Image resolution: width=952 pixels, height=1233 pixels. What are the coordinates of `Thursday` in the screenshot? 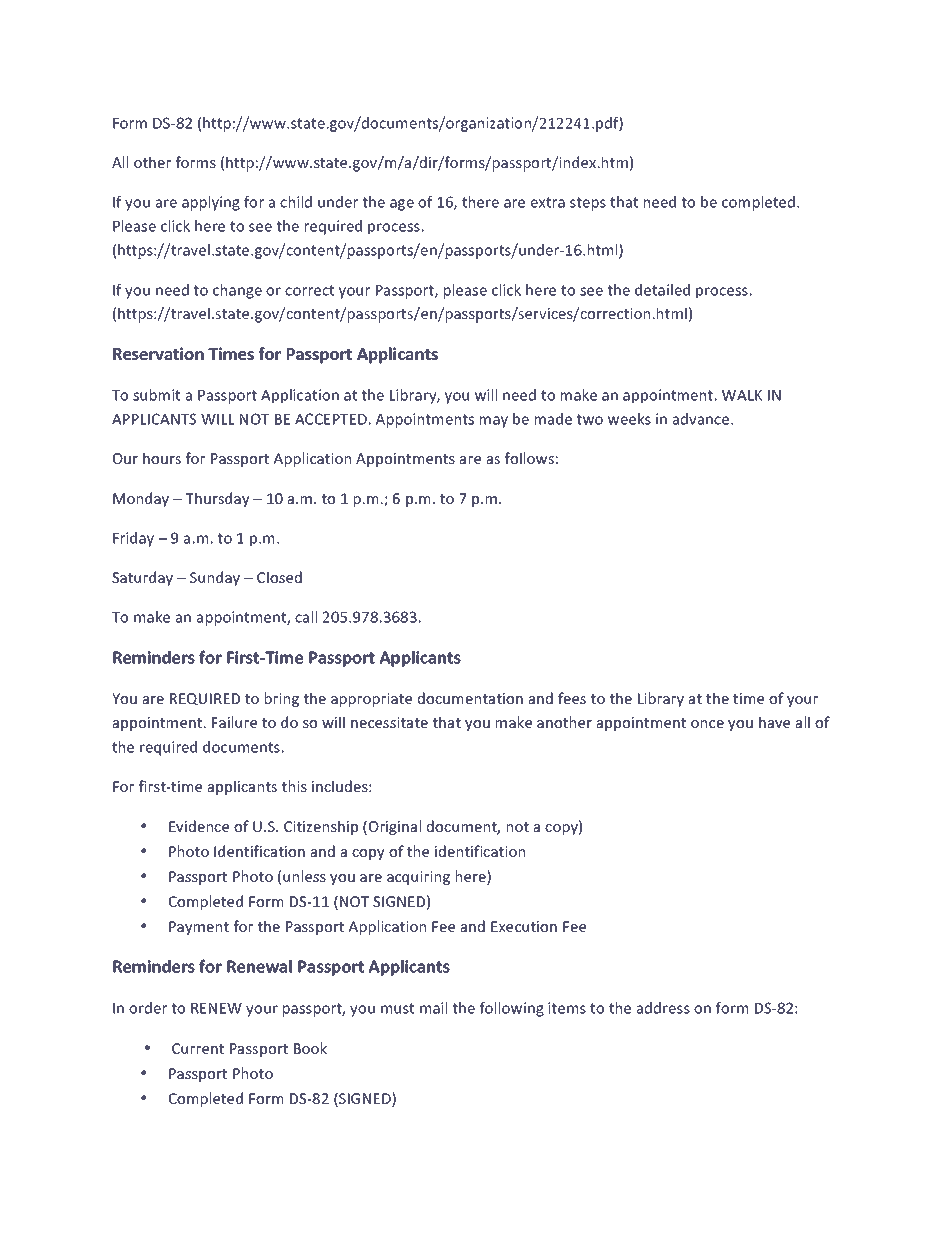 It's located at (217, 499).
